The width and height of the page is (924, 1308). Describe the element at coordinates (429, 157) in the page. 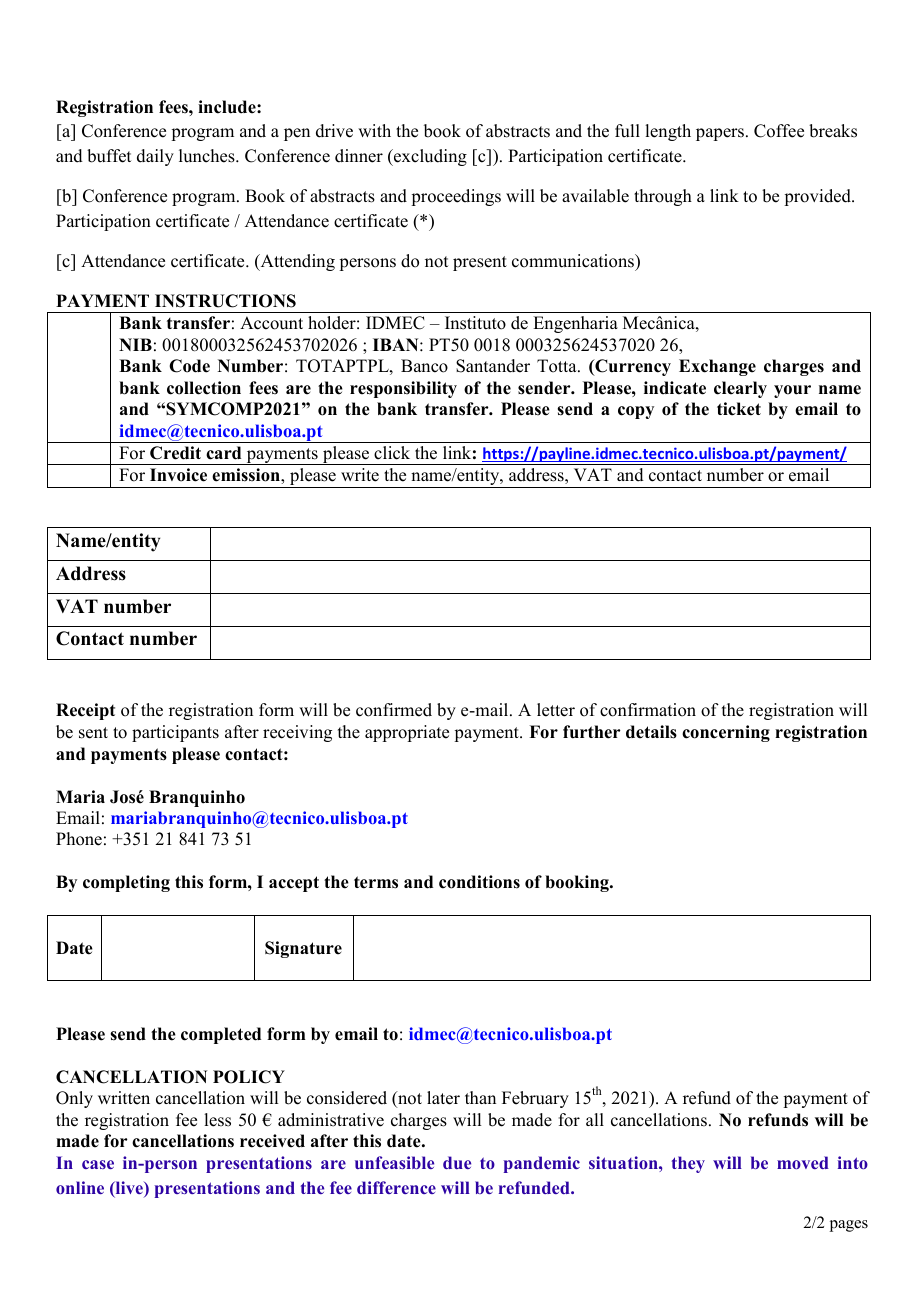

I see `excluding` at that location.
